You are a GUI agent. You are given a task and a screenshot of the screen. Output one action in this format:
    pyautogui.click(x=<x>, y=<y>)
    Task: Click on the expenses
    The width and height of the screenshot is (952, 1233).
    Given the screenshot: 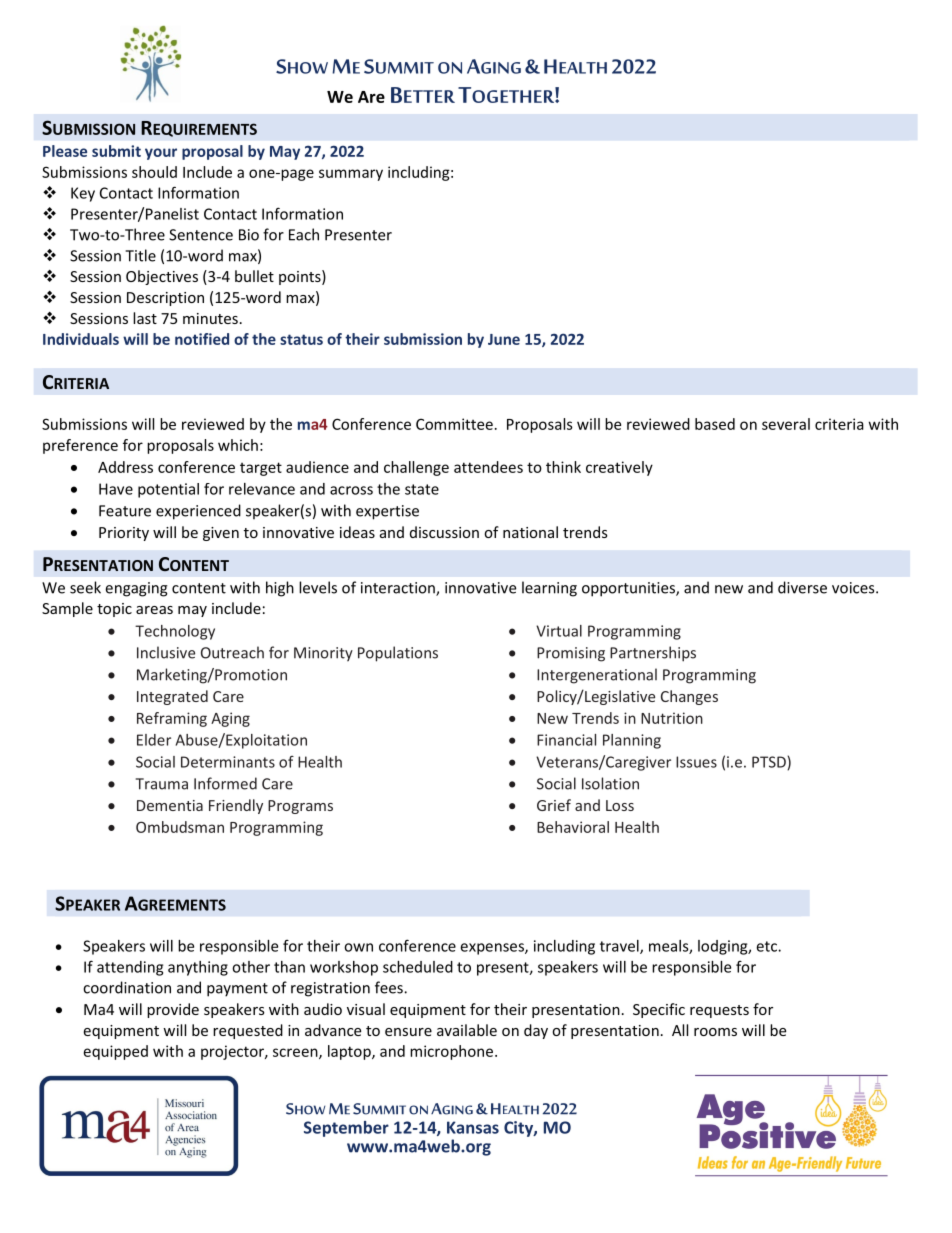 What is the action you would take?
    pyautogui.click(x=493, y=949)
